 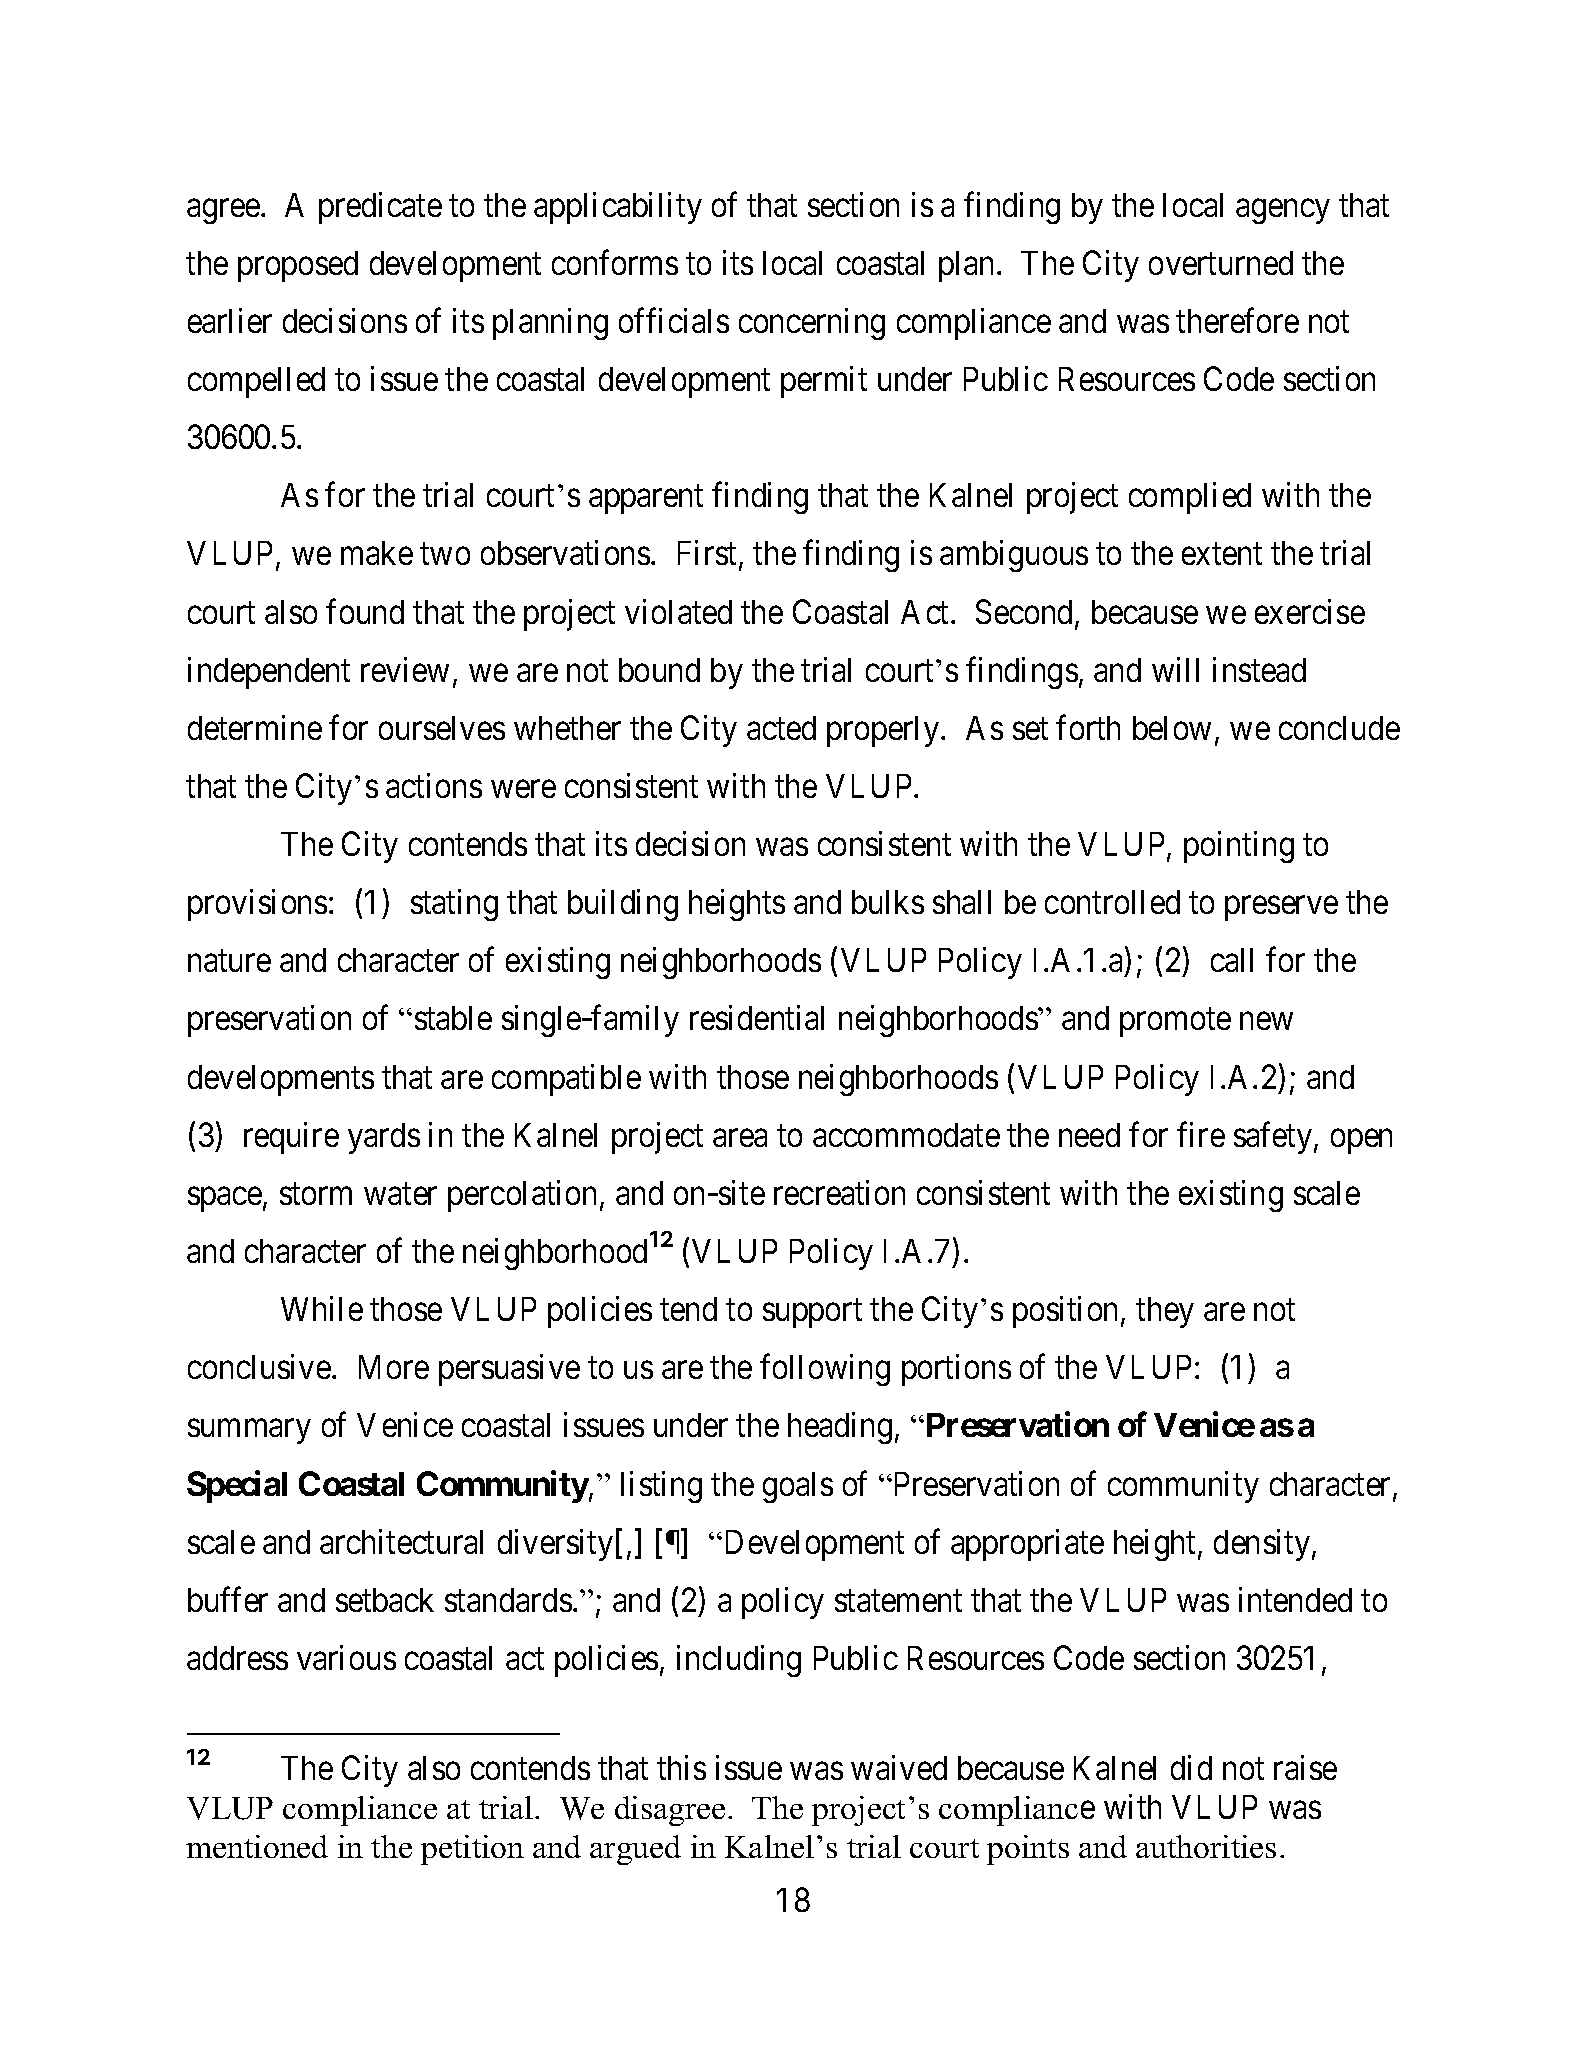 I want to click on below, so click(x=1172, y=728).
